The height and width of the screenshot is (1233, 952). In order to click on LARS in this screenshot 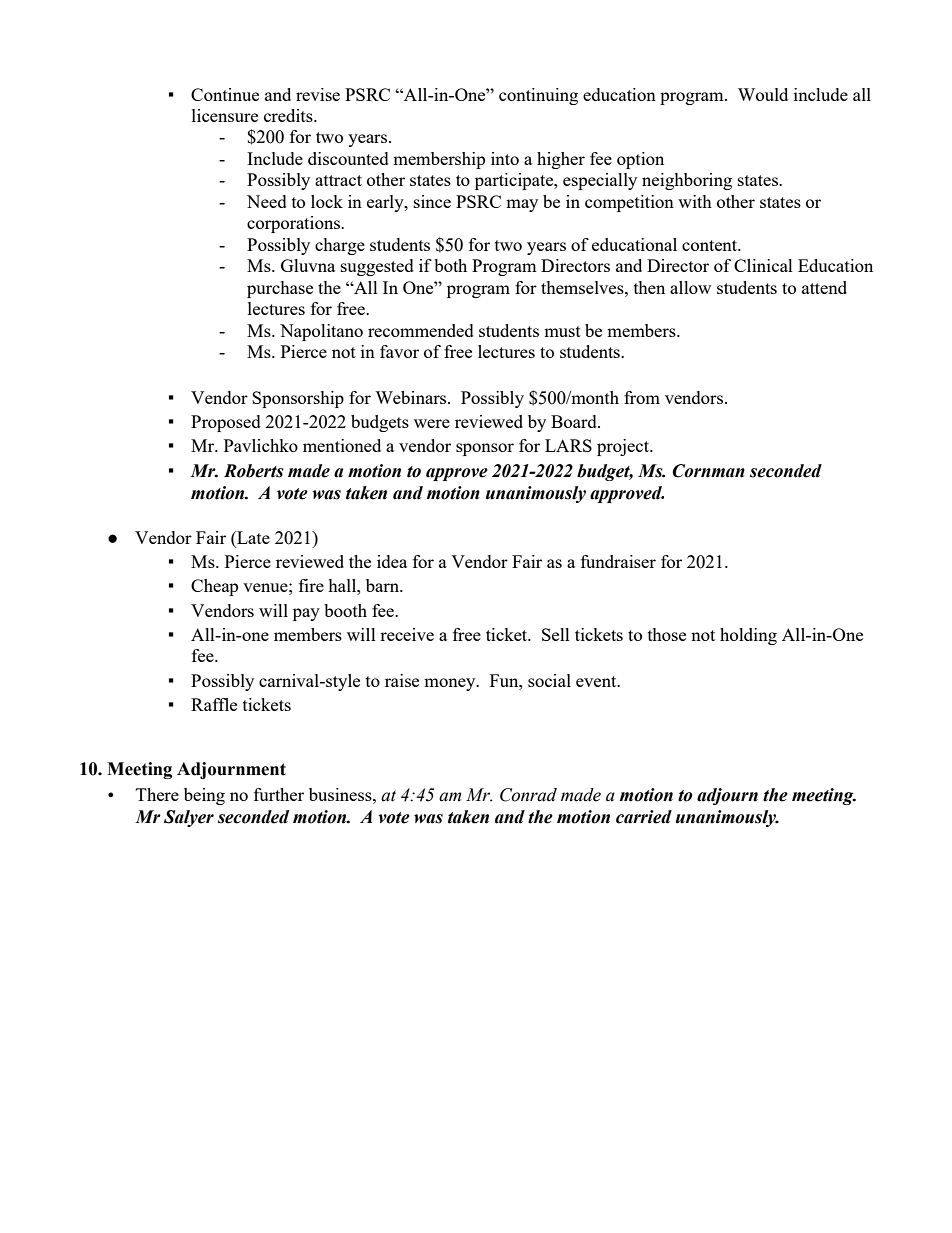, I will do `click(568, 445)`.
